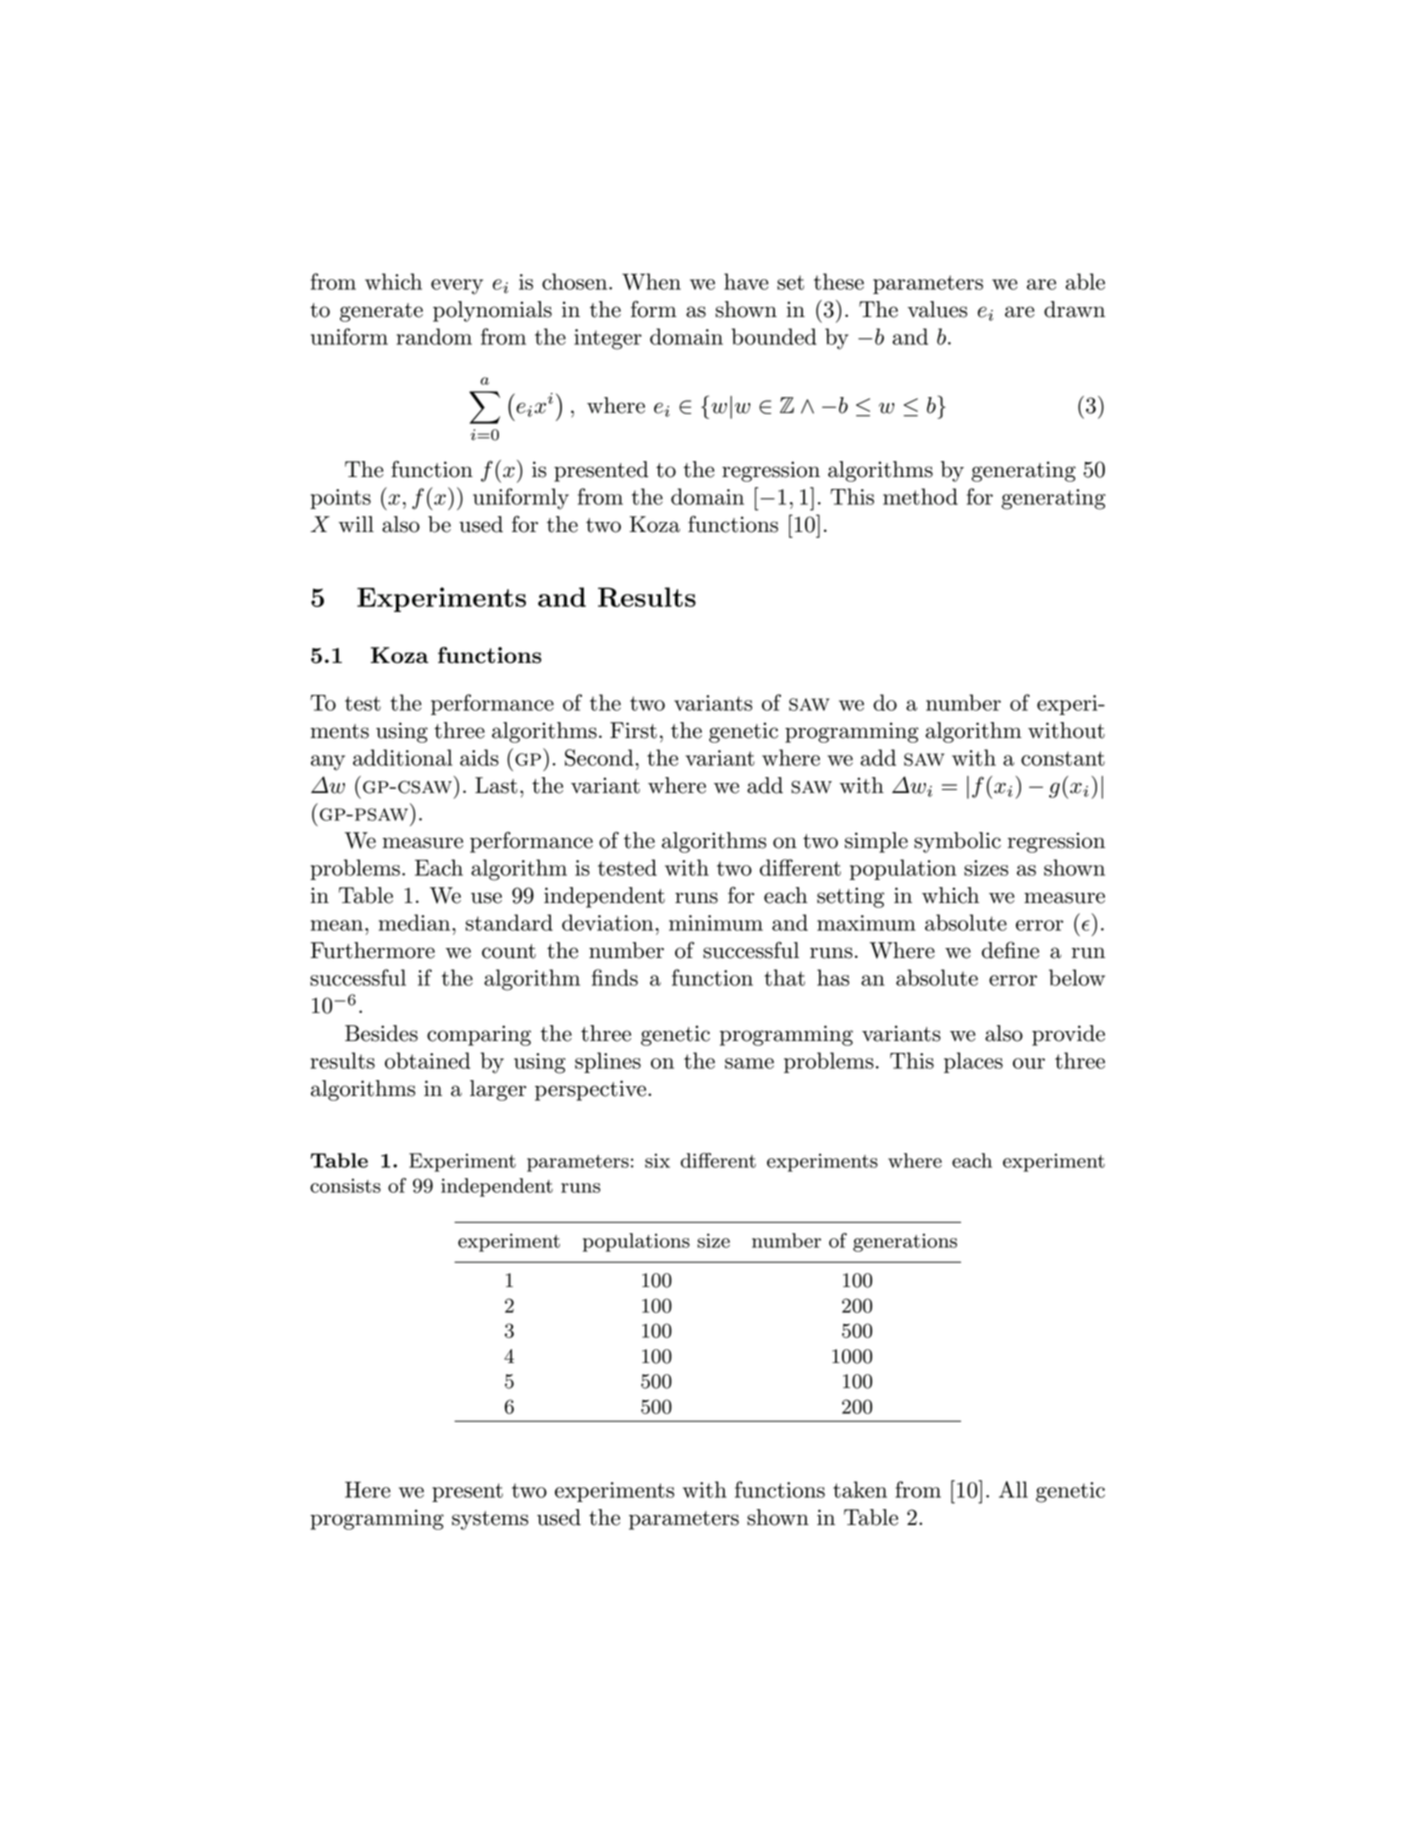 The height and width of the screenshot is (1822, 1408). What do you see at coordinates (860, 1489) in the screenshot?
I see `taken` at bounding box center [860, 1489].
